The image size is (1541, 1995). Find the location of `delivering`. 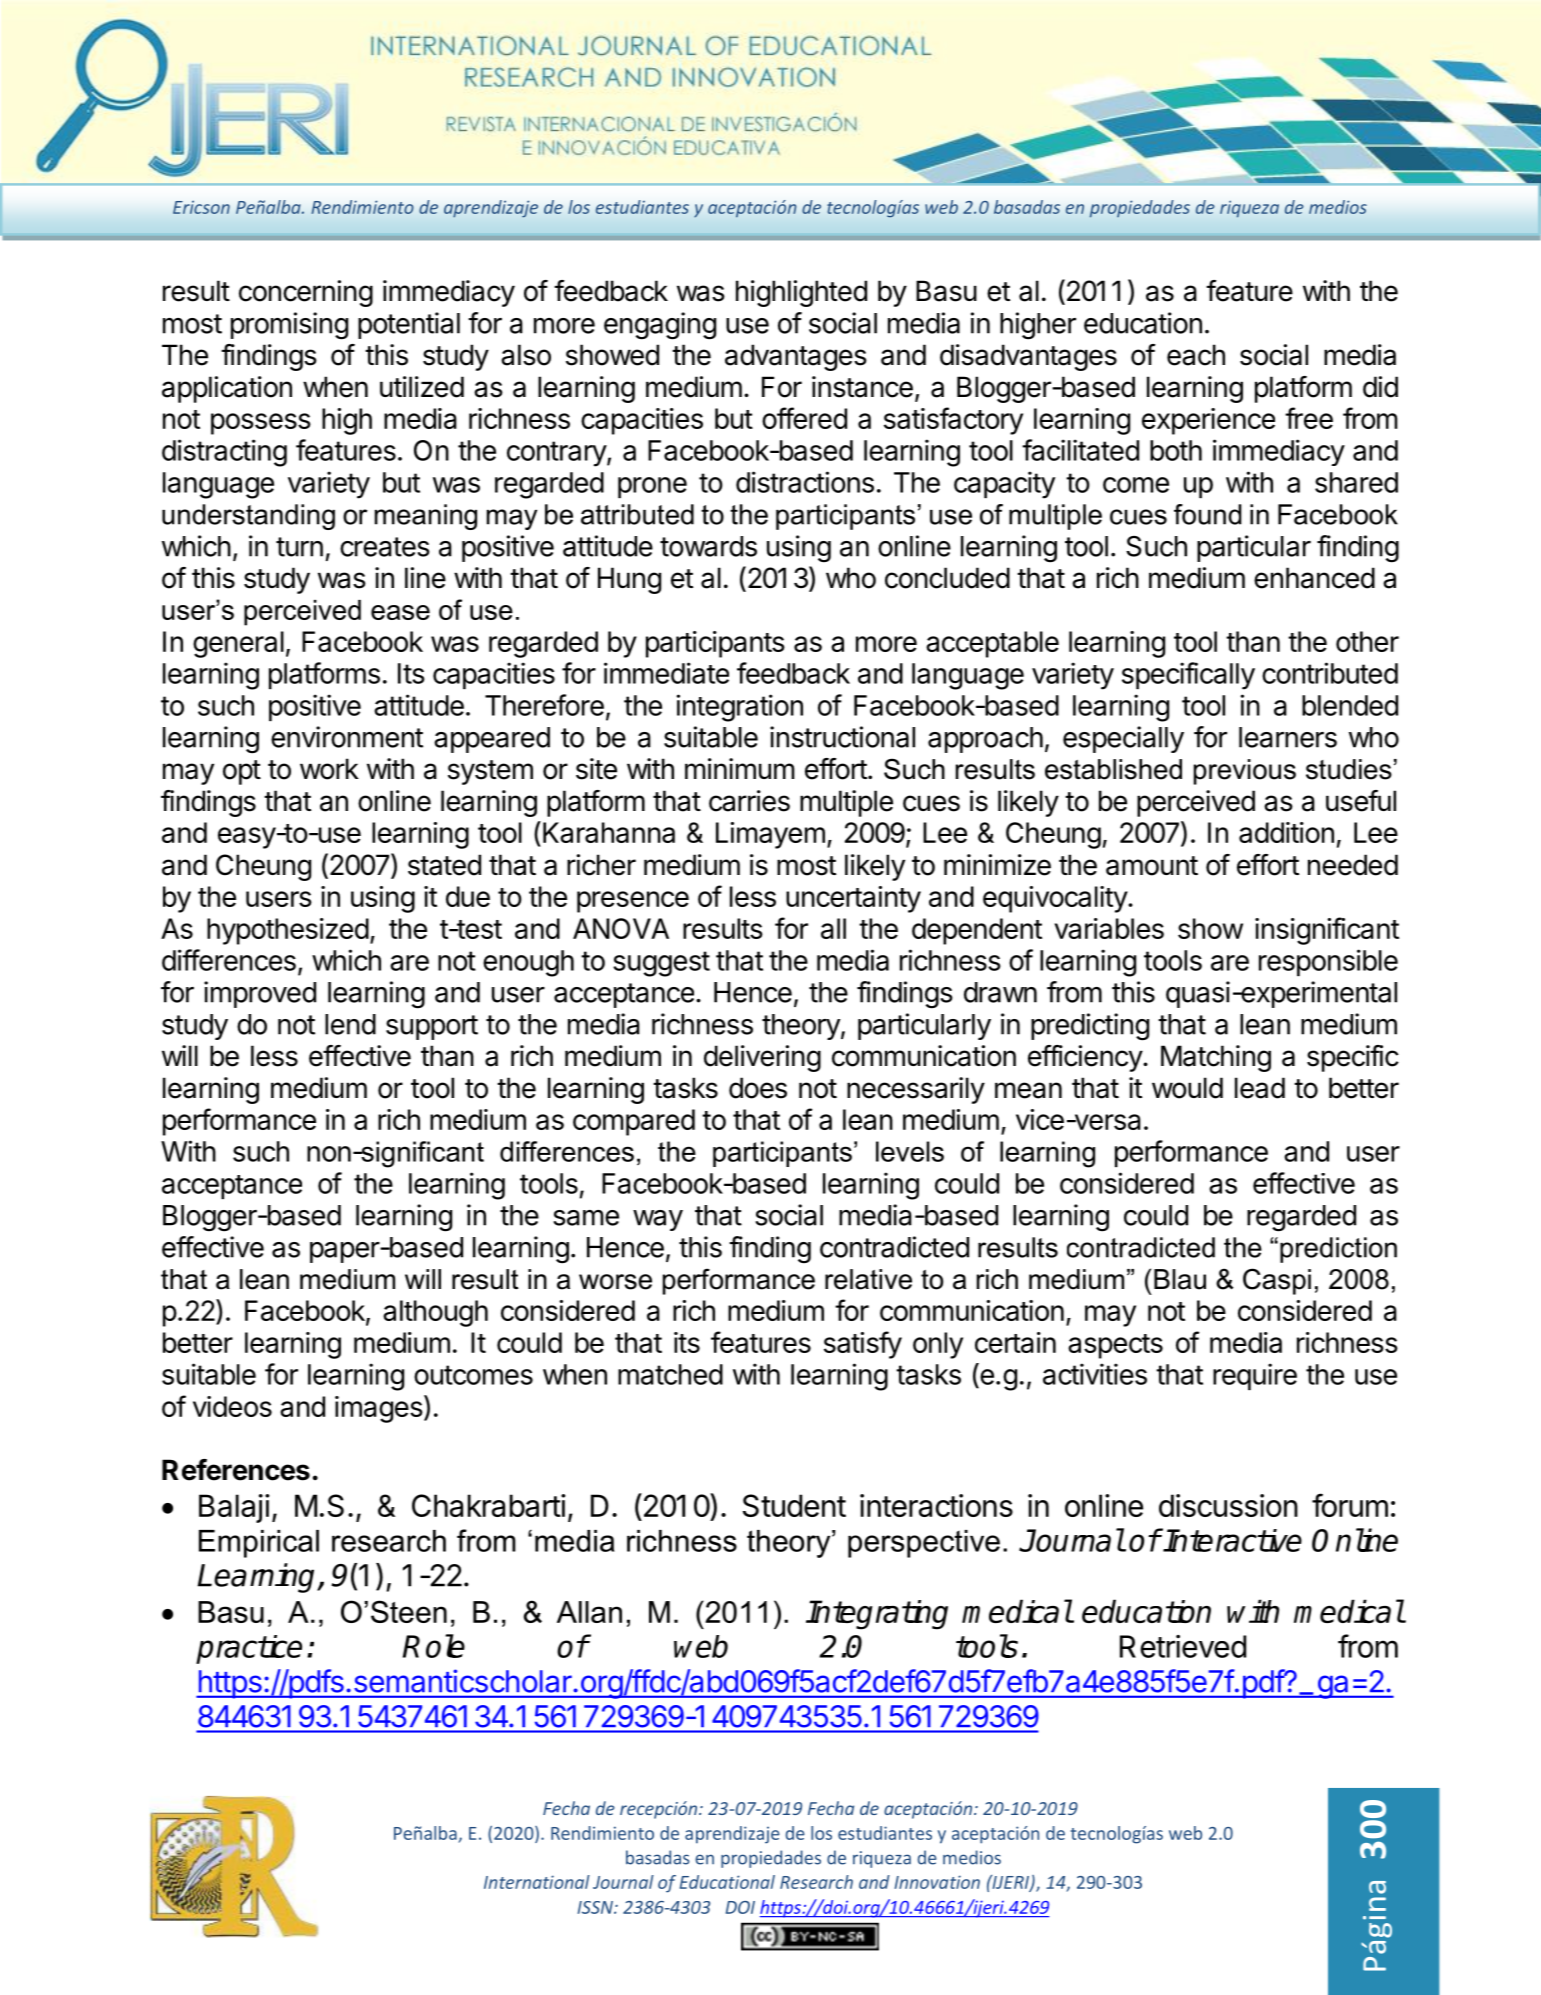

delivering is located at coordinates (762, 1058).
